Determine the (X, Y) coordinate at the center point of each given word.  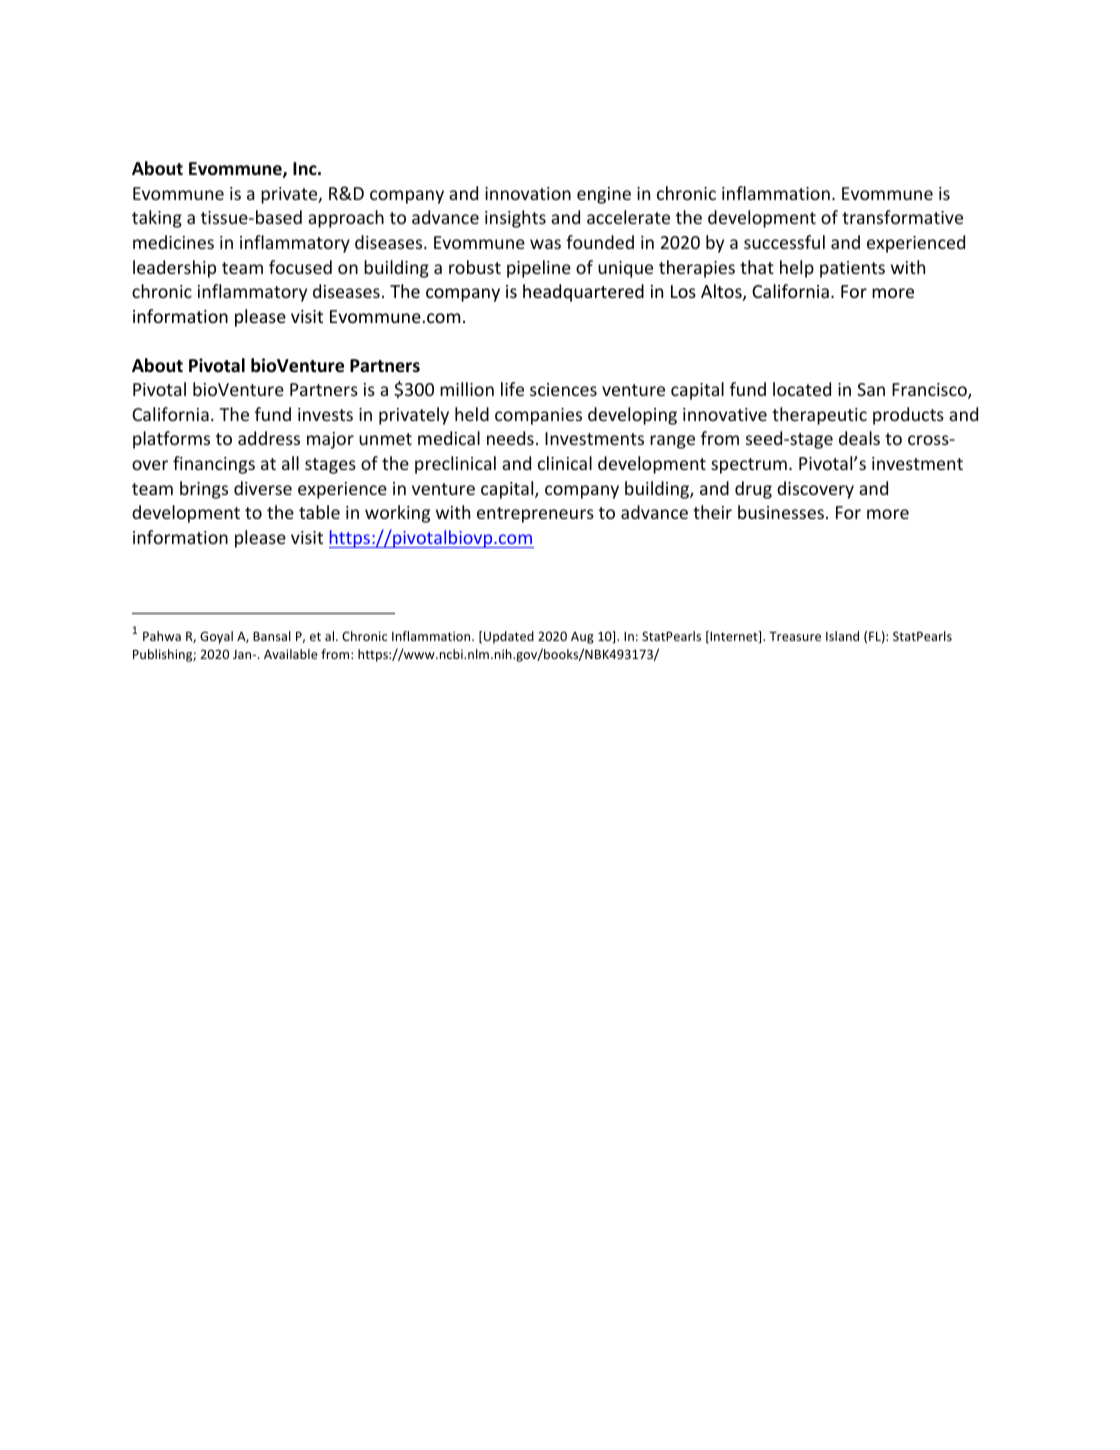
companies (538, 416)
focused (300, 267)
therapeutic (819, 416)
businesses (781, 512)
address (269, 438)
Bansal (272, 636)
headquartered (583, 293)
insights (515, 219)
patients (852, 269)
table (319, 512)
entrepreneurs (535, 515)
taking (157, 219)
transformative (902, 217)
